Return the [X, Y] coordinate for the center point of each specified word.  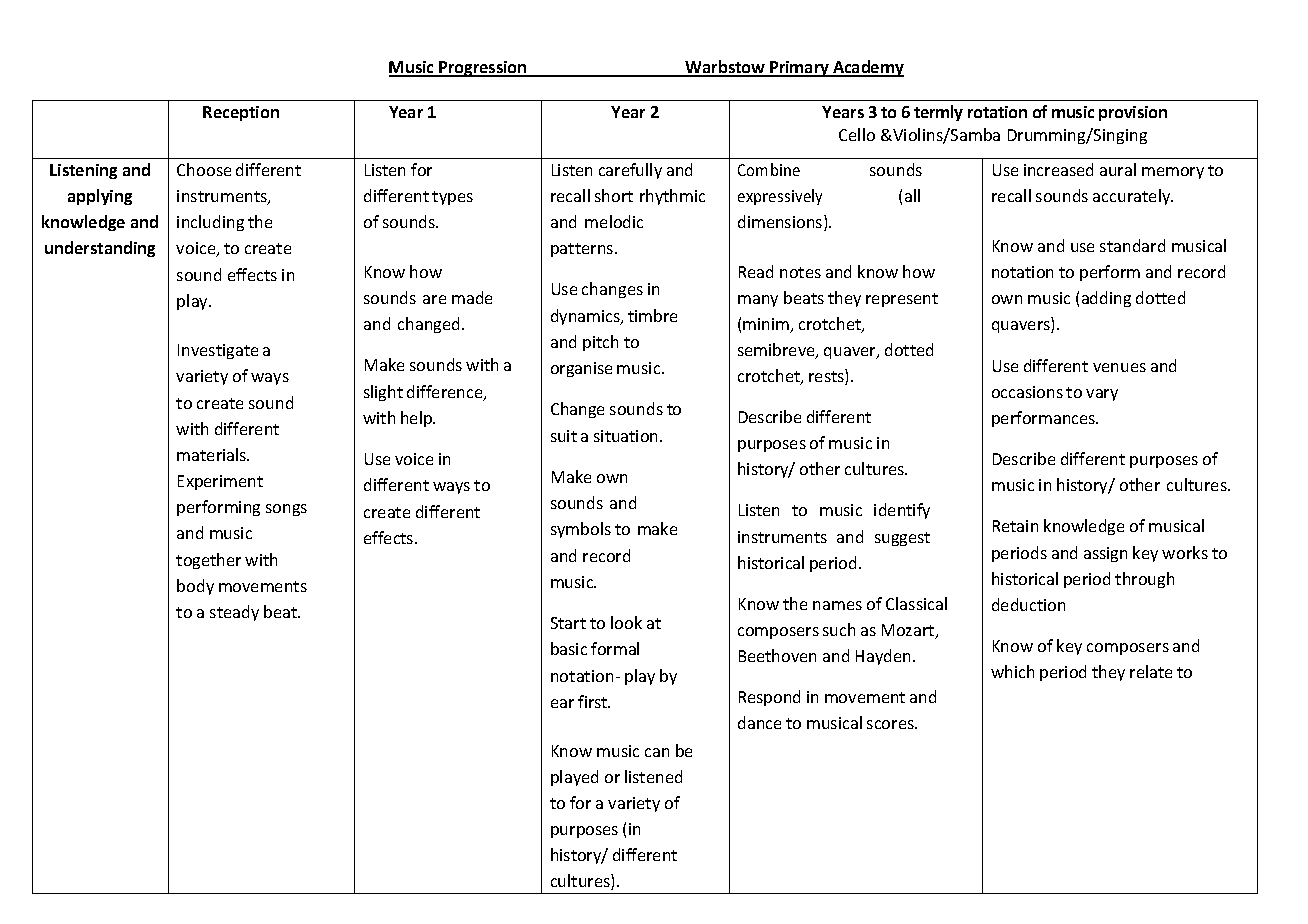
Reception [241, 113]
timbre [652, 315]
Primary [800, 69]
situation [627, 436]
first [594, 701]
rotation [997, 112]
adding [1106, 299]
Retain [1015, 526]
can [657, 752]
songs [286, 510]
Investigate [218, 351]
